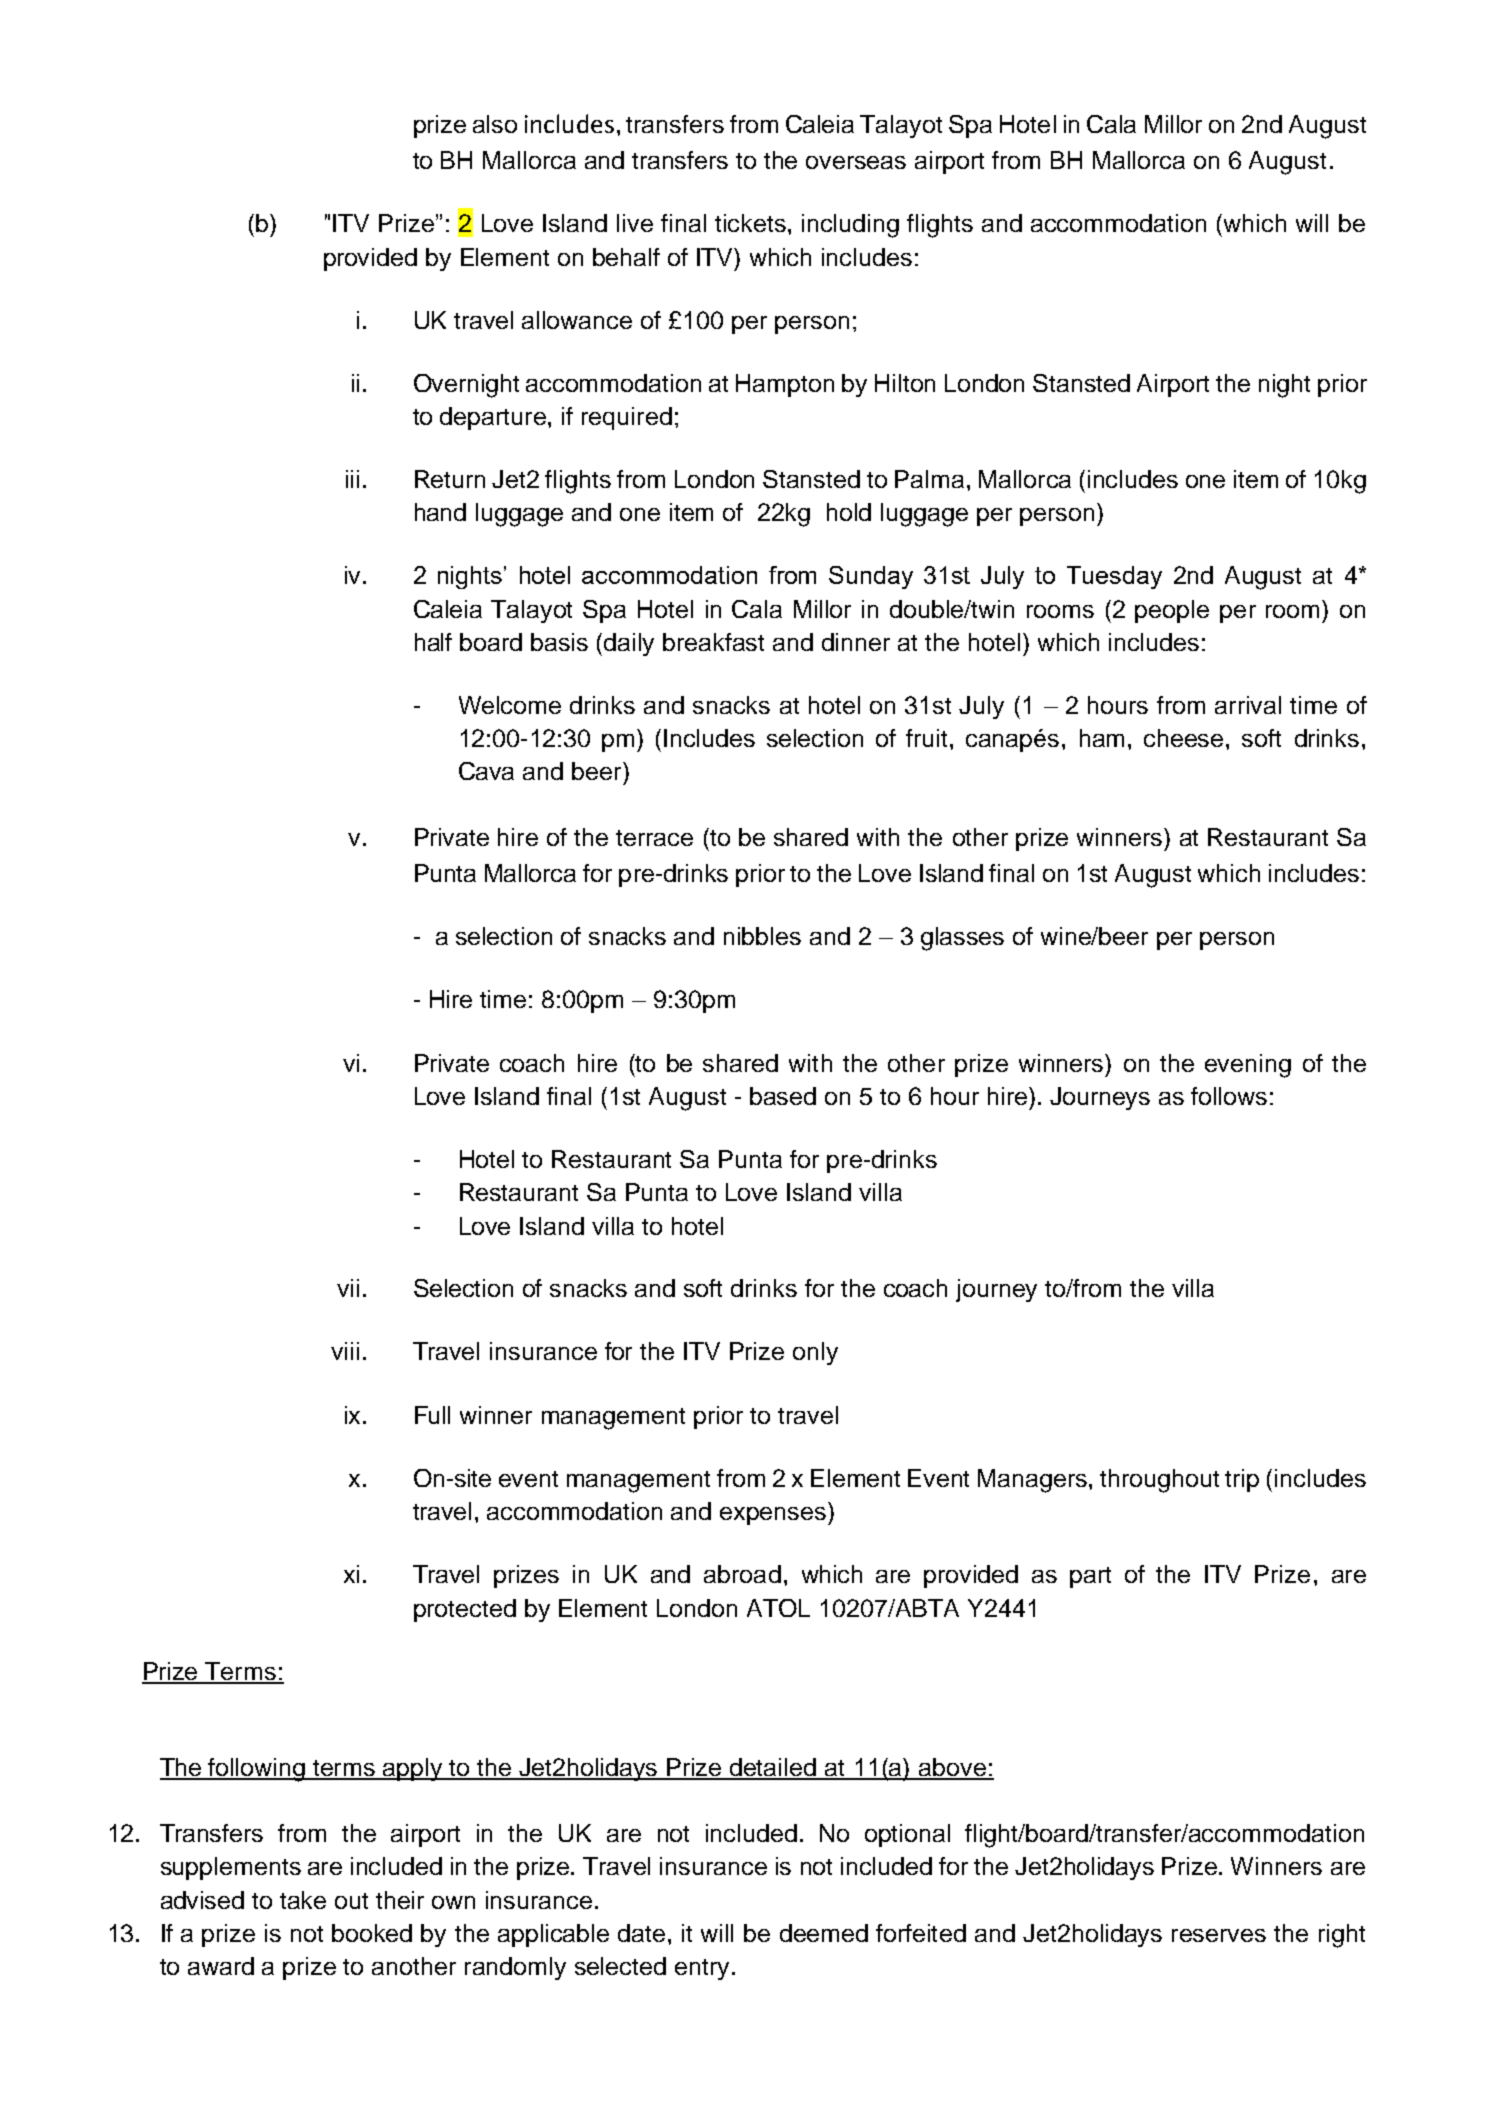 Image resolution: width=1491 pixels, height=2109 pixels. I want to click on including, so click(850, 226).
